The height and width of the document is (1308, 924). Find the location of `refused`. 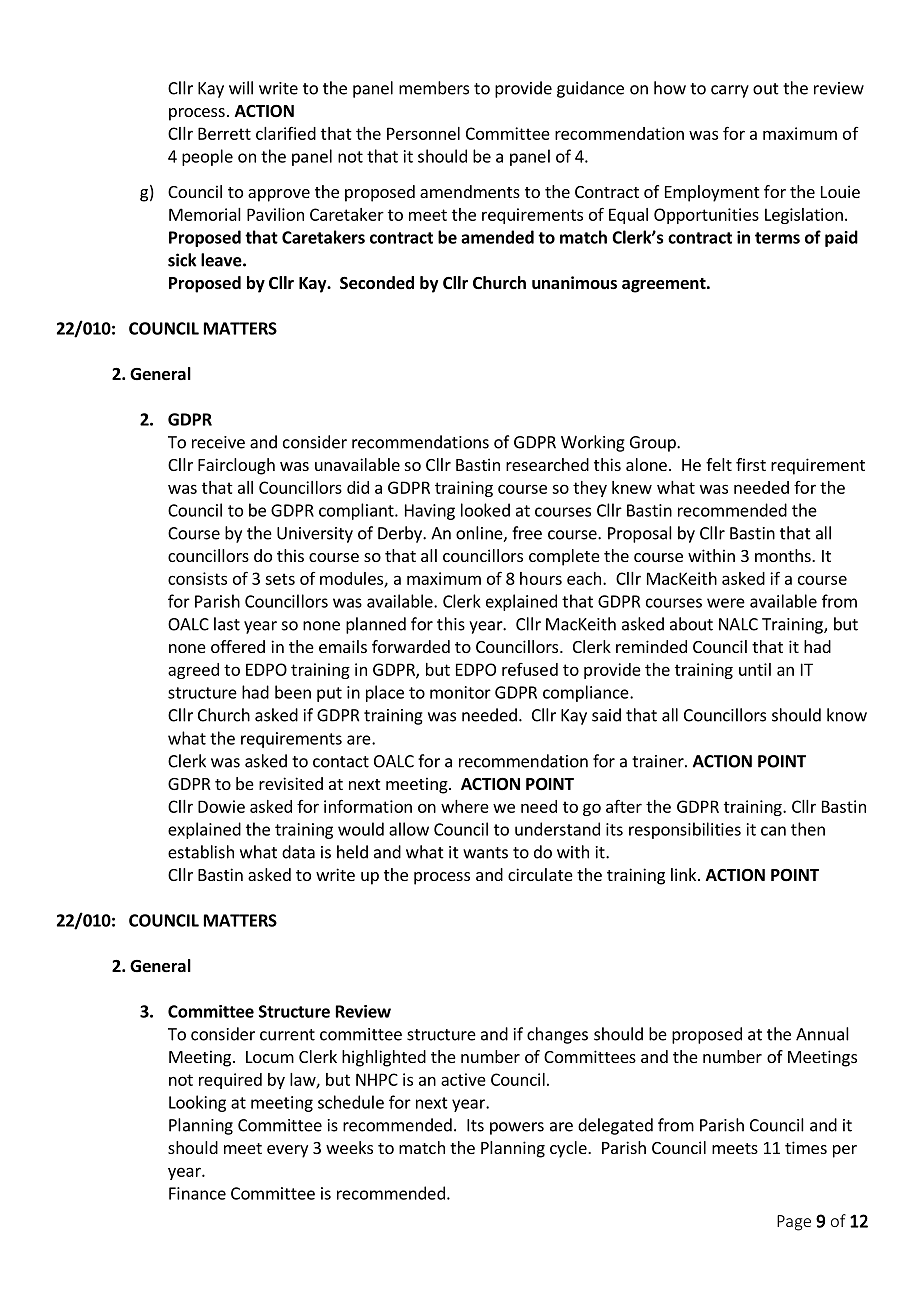

refused is located at coordinates (530, 669).
